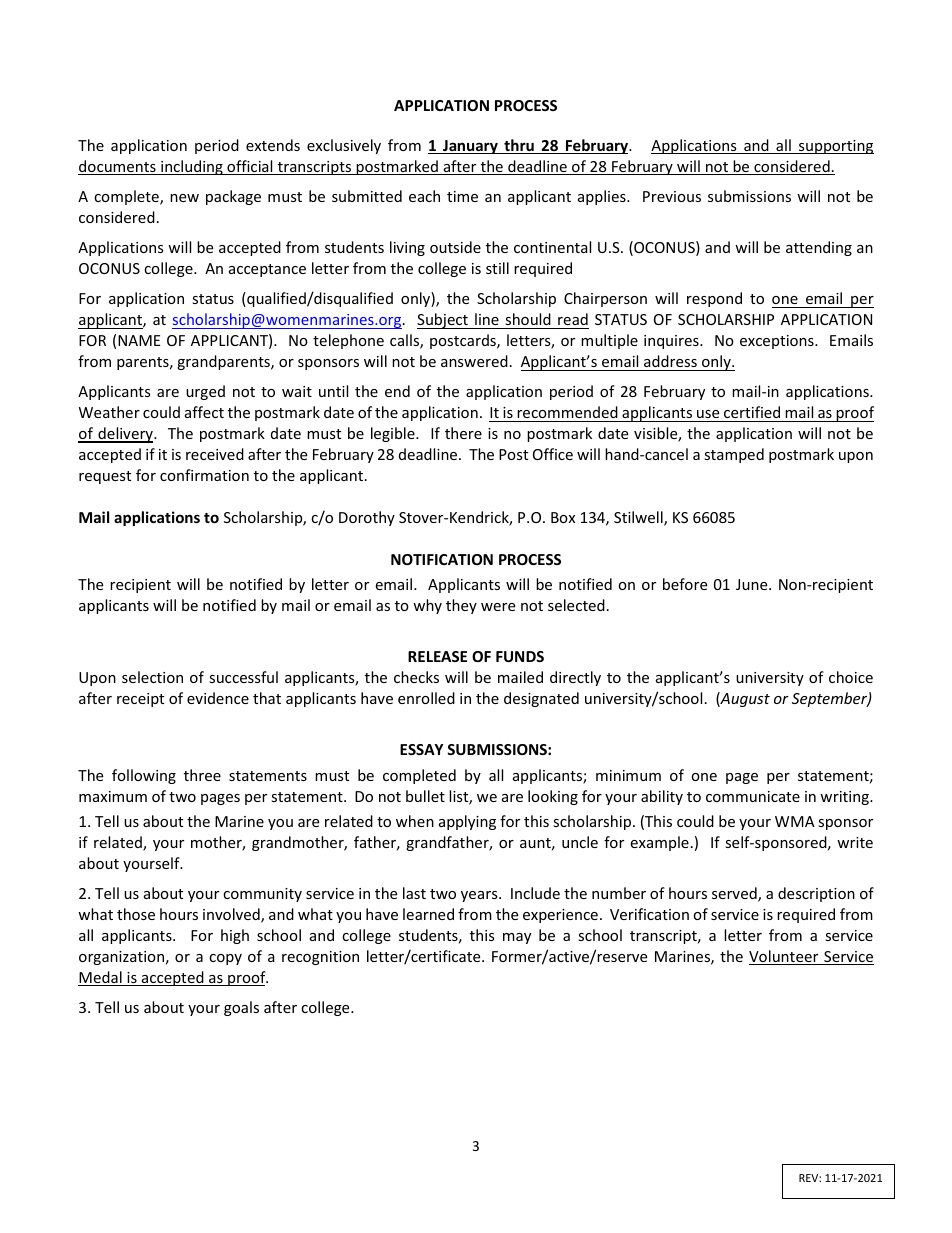 The image size is (952, 1233). I want to click on June, so click(753, 584).
